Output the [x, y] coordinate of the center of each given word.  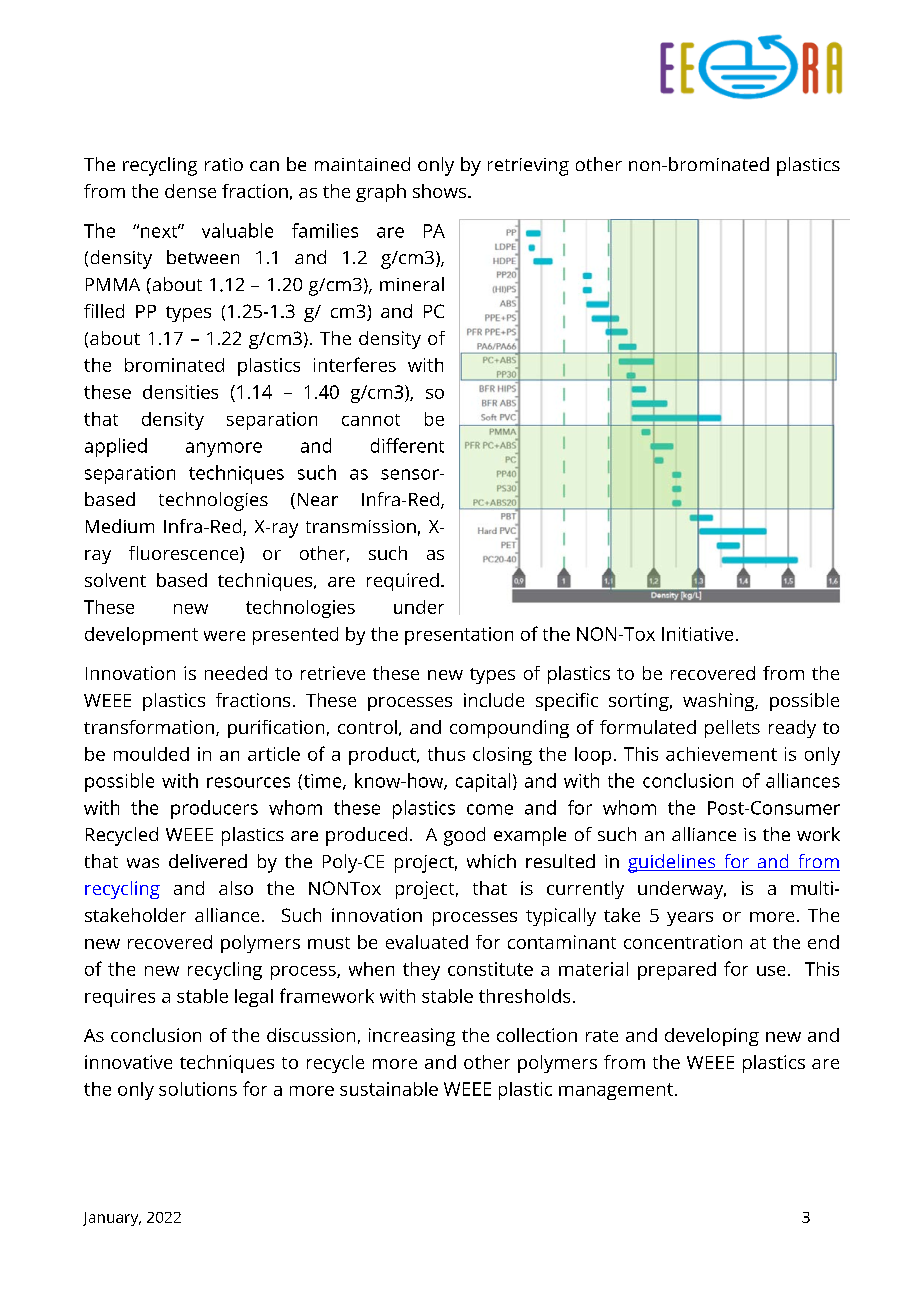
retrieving [528, 167]
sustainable [389, 1089]
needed [236, 673]
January [112, 1219]
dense [190, 191]
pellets [732, 729]
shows [441, 191]
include [494, 700]
